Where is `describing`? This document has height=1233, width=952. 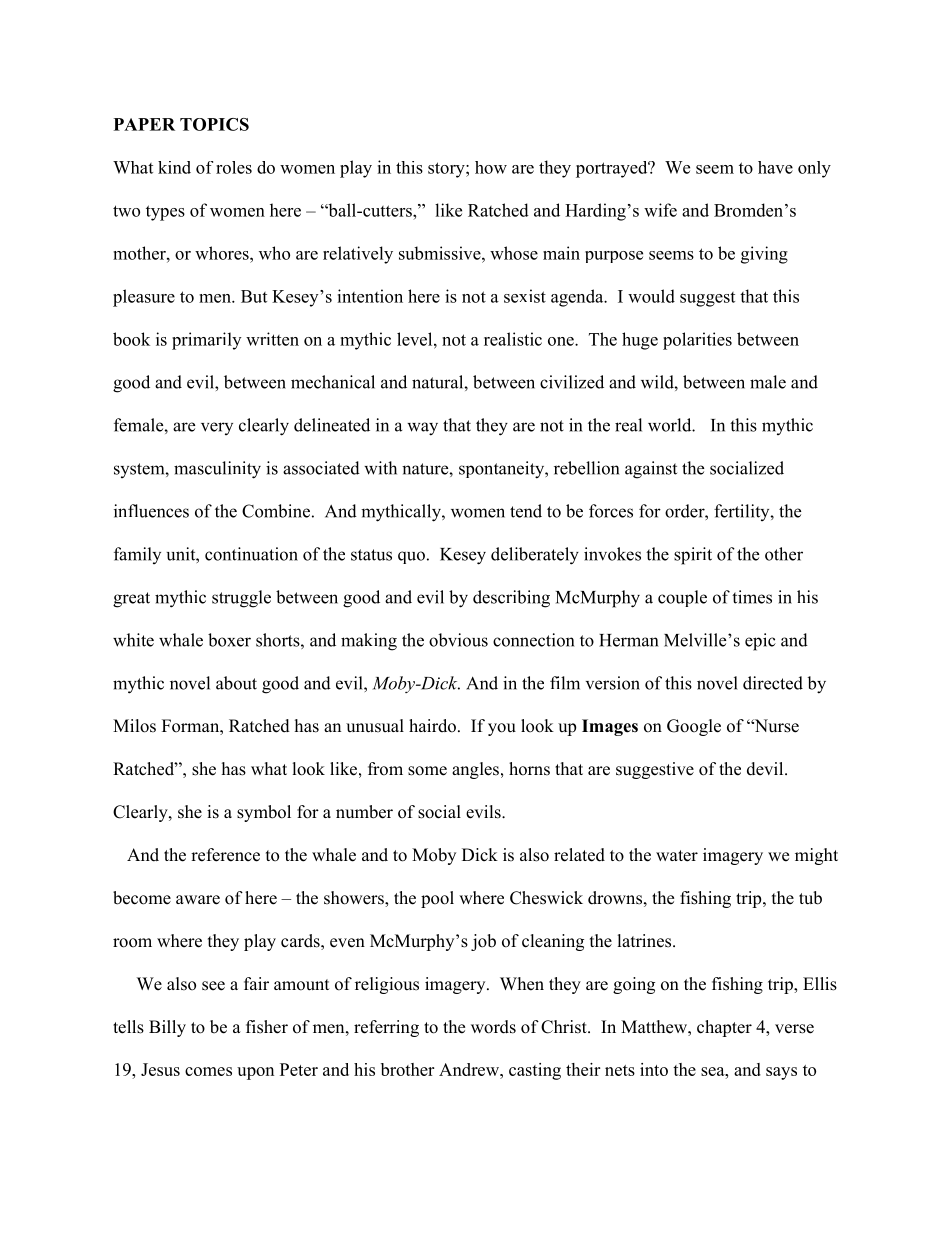 describing is located at coordinates (511, 599).
